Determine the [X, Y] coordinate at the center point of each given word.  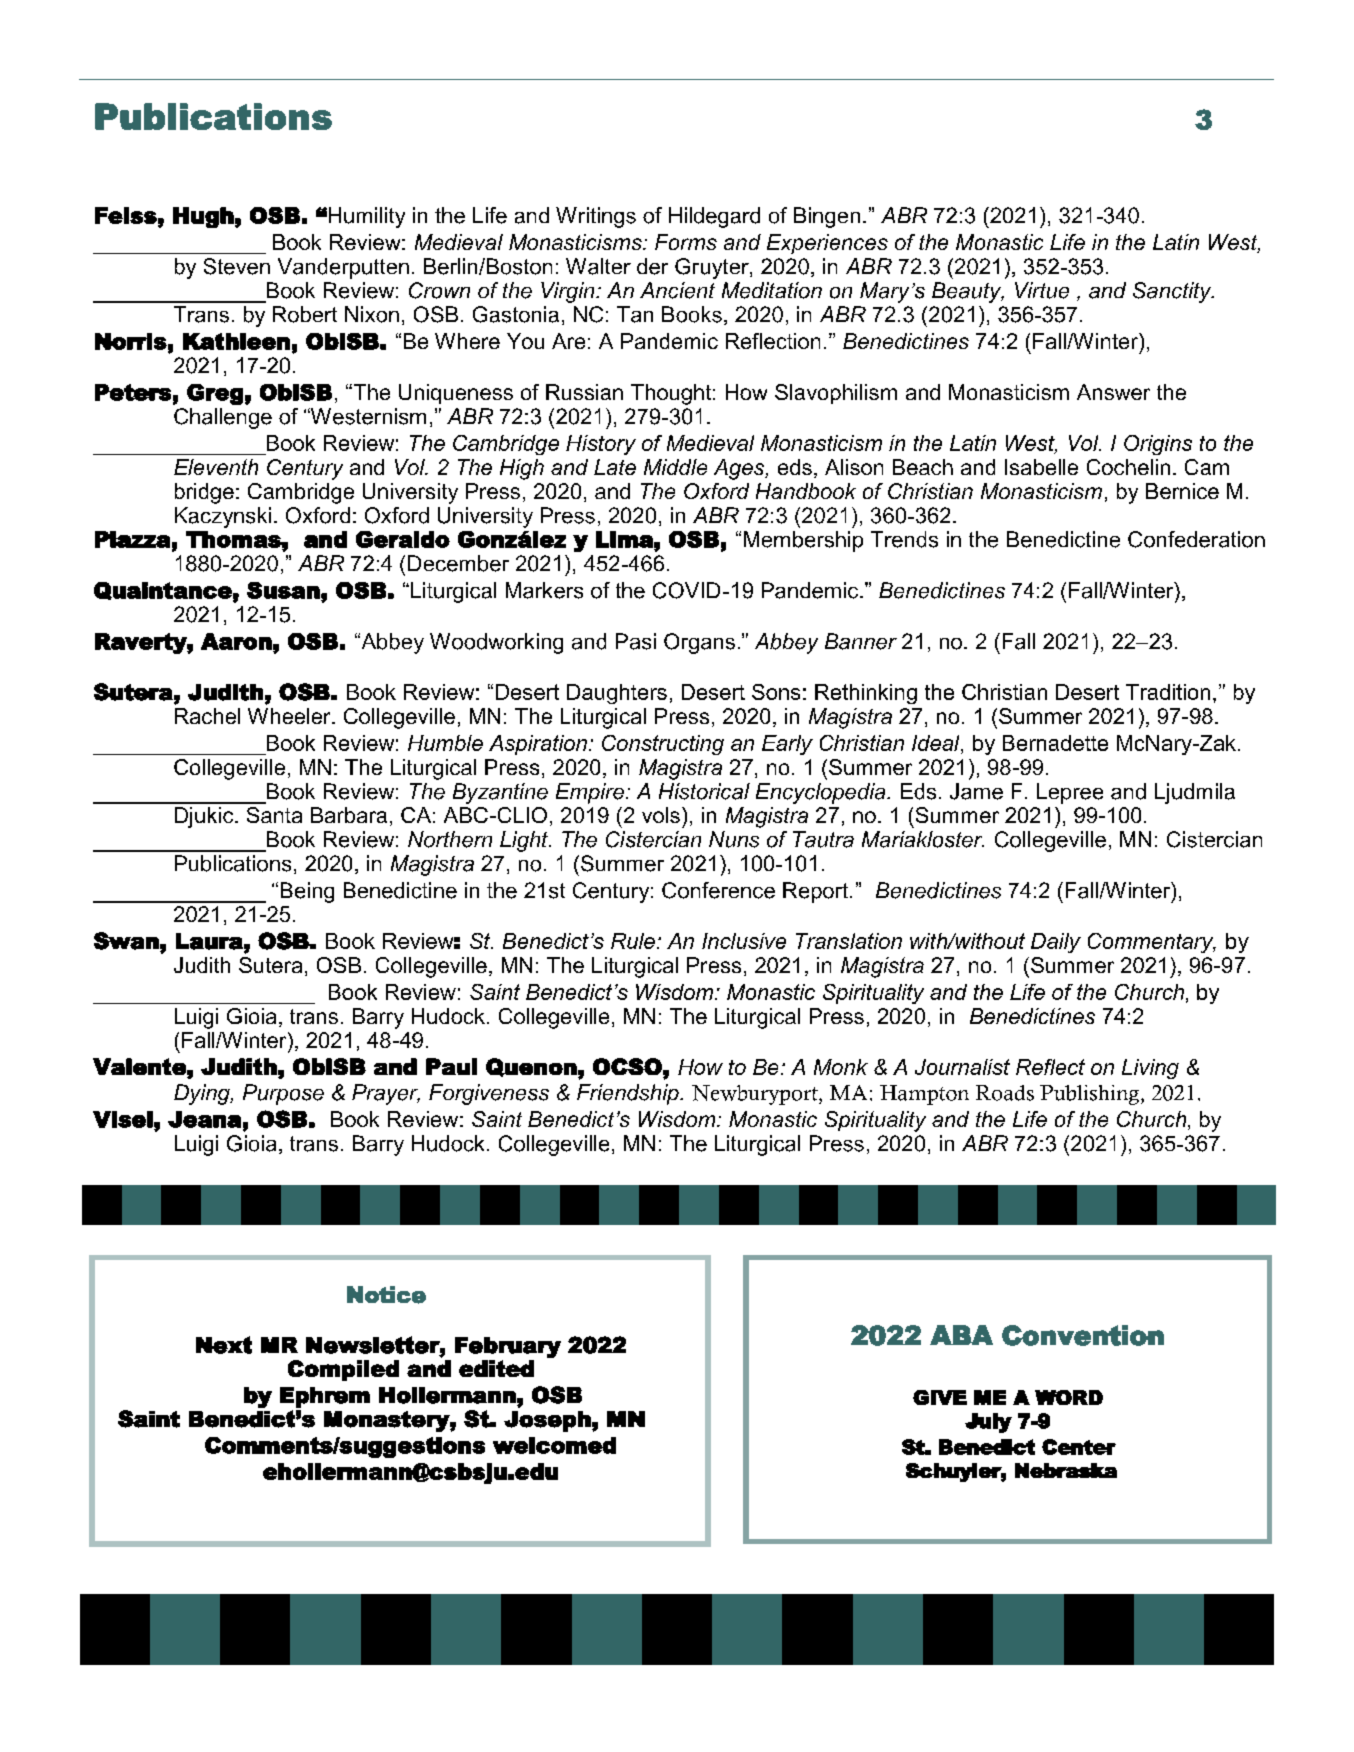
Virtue [1042, 290]
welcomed [554, 1445]
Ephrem [325, 1397]
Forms [686, 242]
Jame [976, 791]
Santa [274, 815]
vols [661, 815]
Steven [237, 266]
